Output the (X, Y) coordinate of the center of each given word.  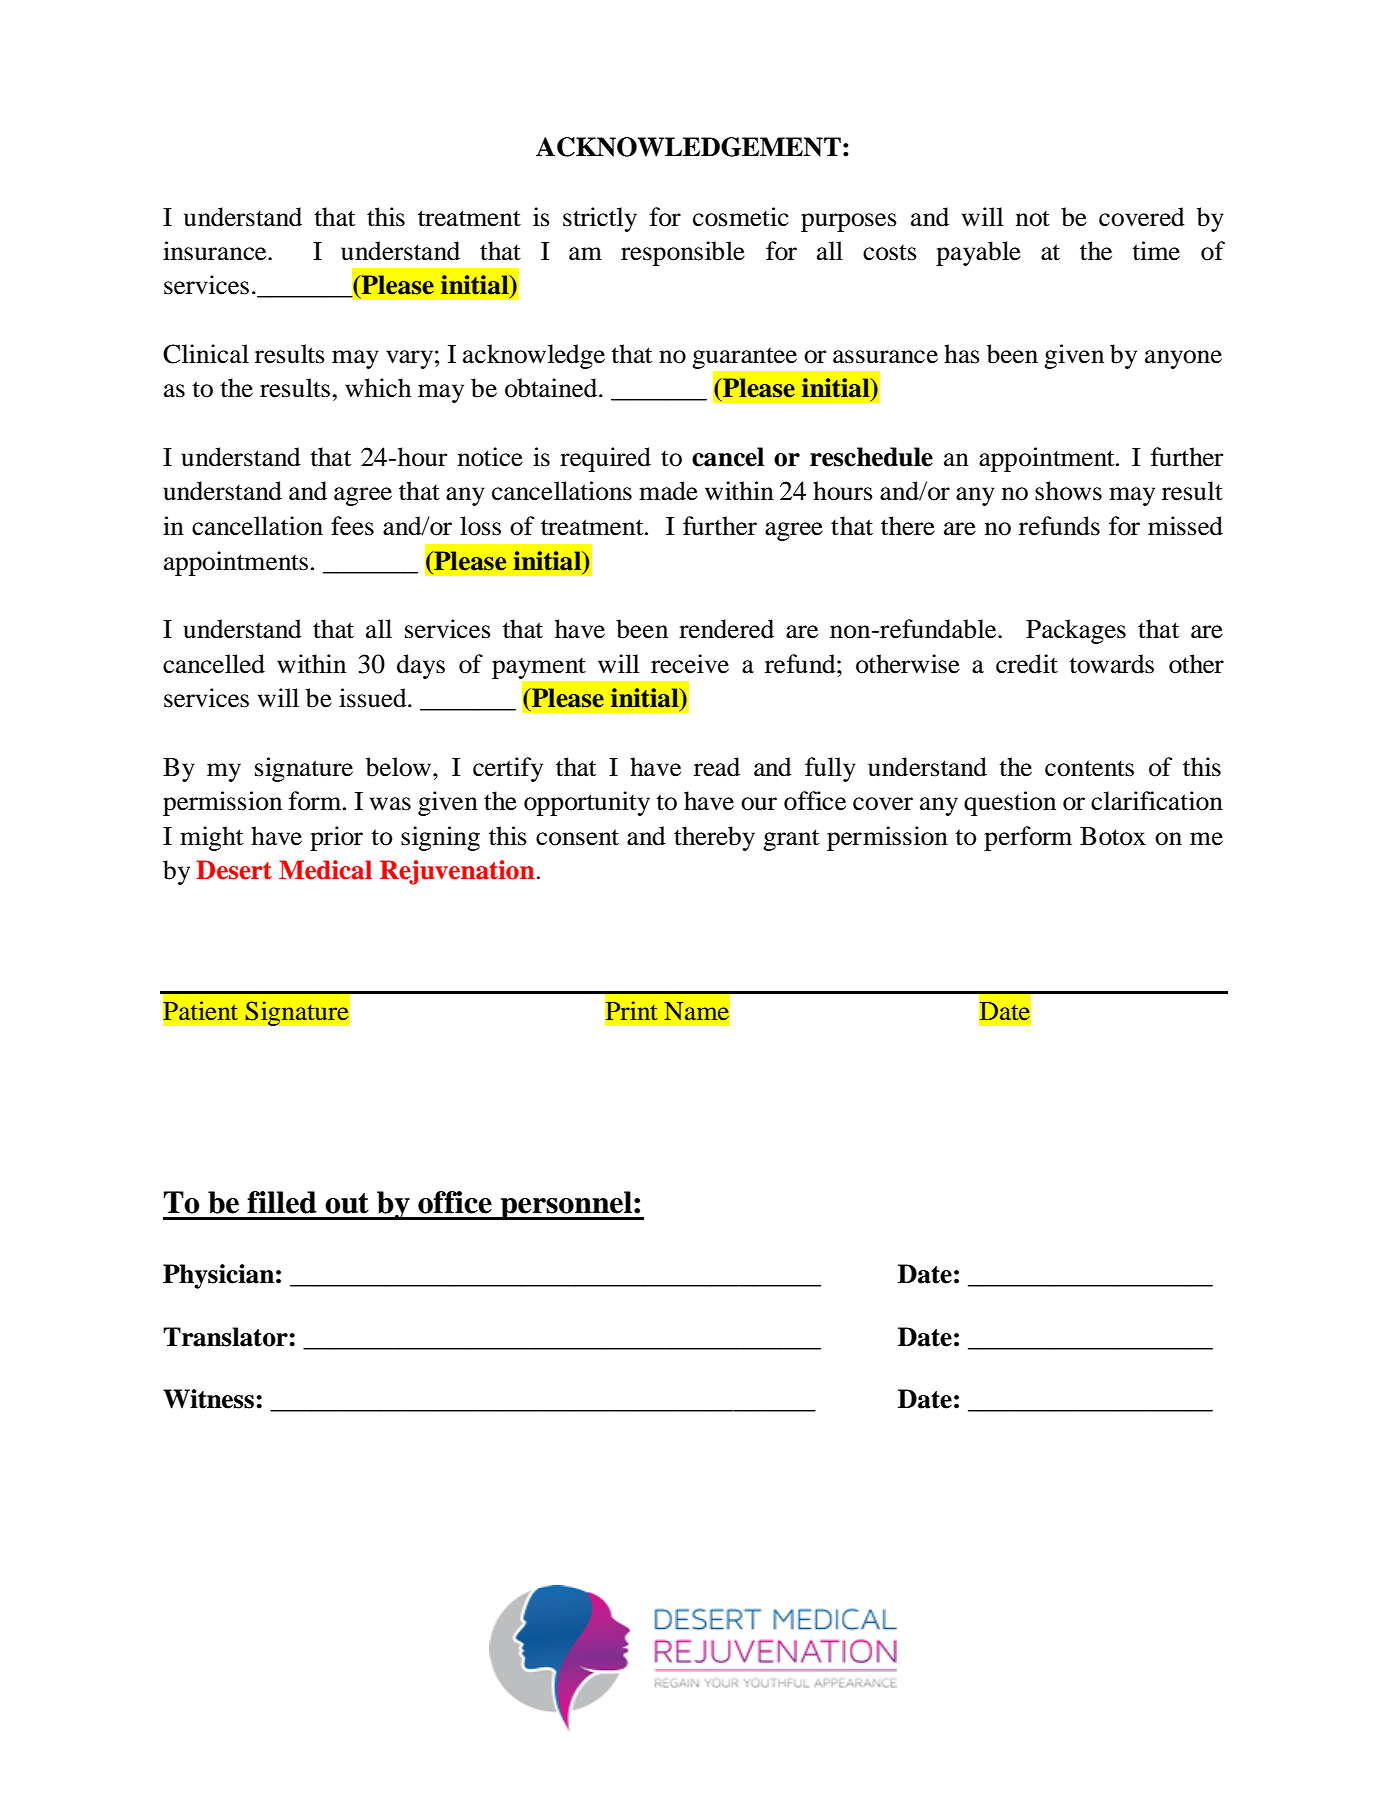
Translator (226, 1337)
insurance (216, 251)
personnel (566, 1205)
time (1156, 251)
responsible (683, 253)
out (347, 1203)
